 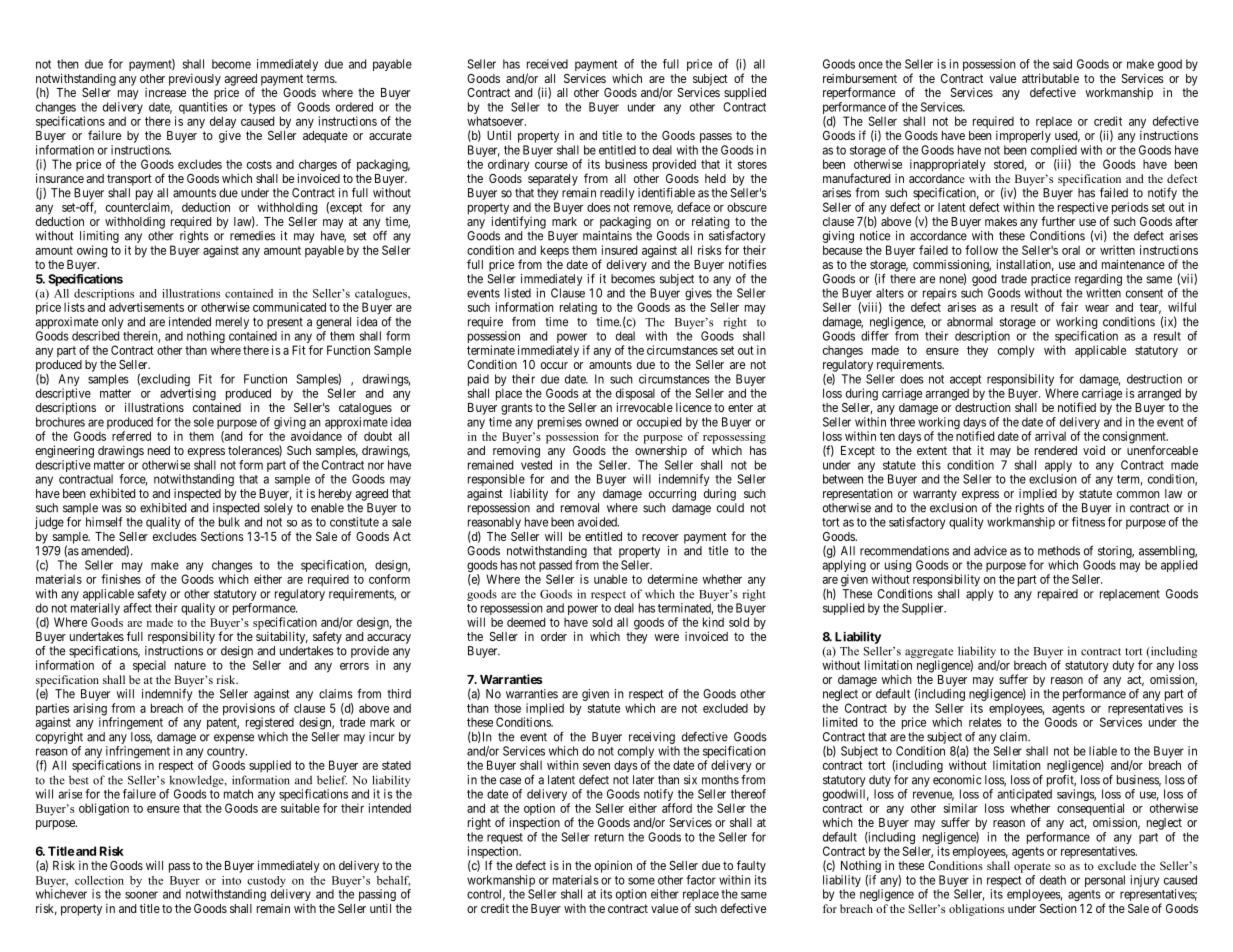 What do you see at coordinates (190, 665) in the document?
I see `nature` at bounding box center [190, 665].
